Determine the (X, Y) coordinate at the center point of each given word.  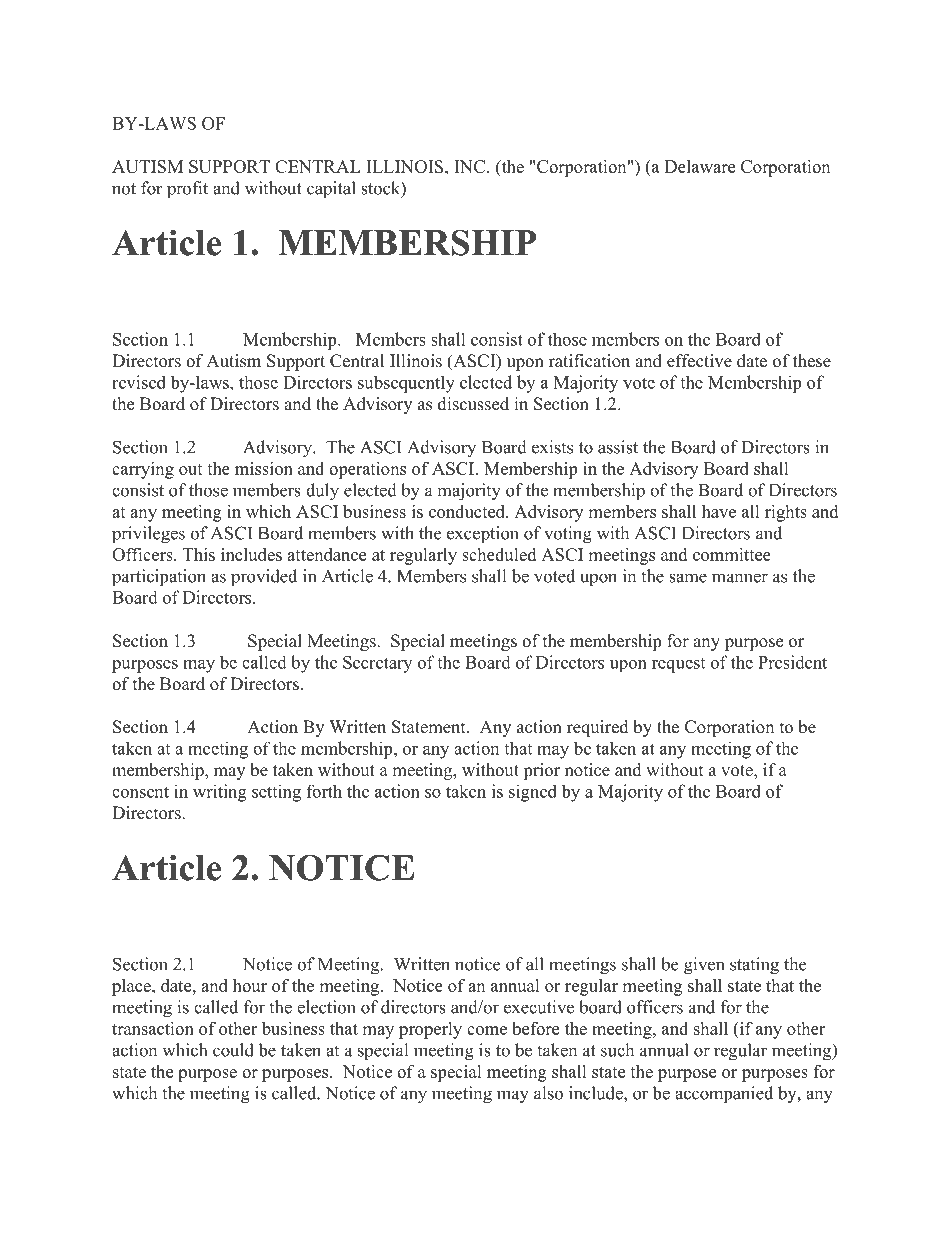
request (678, 665)
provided (264, 578)
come (487, 1030)
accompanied (724, 1095)
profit (187, 190)
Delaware (700, 166)
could (233, 1050)
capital (331, 190)
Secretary (377, 664)
